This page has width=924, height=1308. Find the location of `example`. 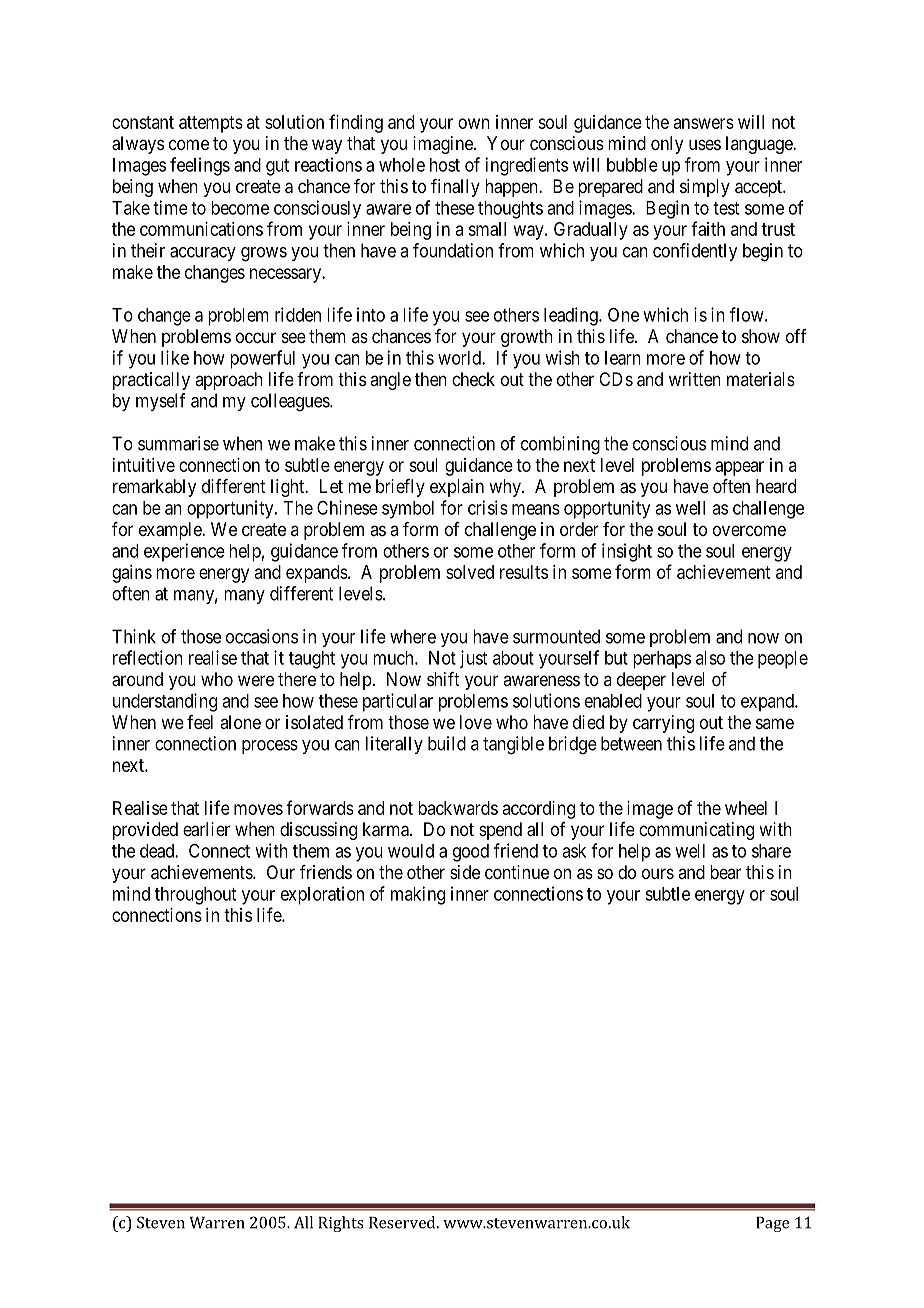

example is located at coordinates (171, 531).
